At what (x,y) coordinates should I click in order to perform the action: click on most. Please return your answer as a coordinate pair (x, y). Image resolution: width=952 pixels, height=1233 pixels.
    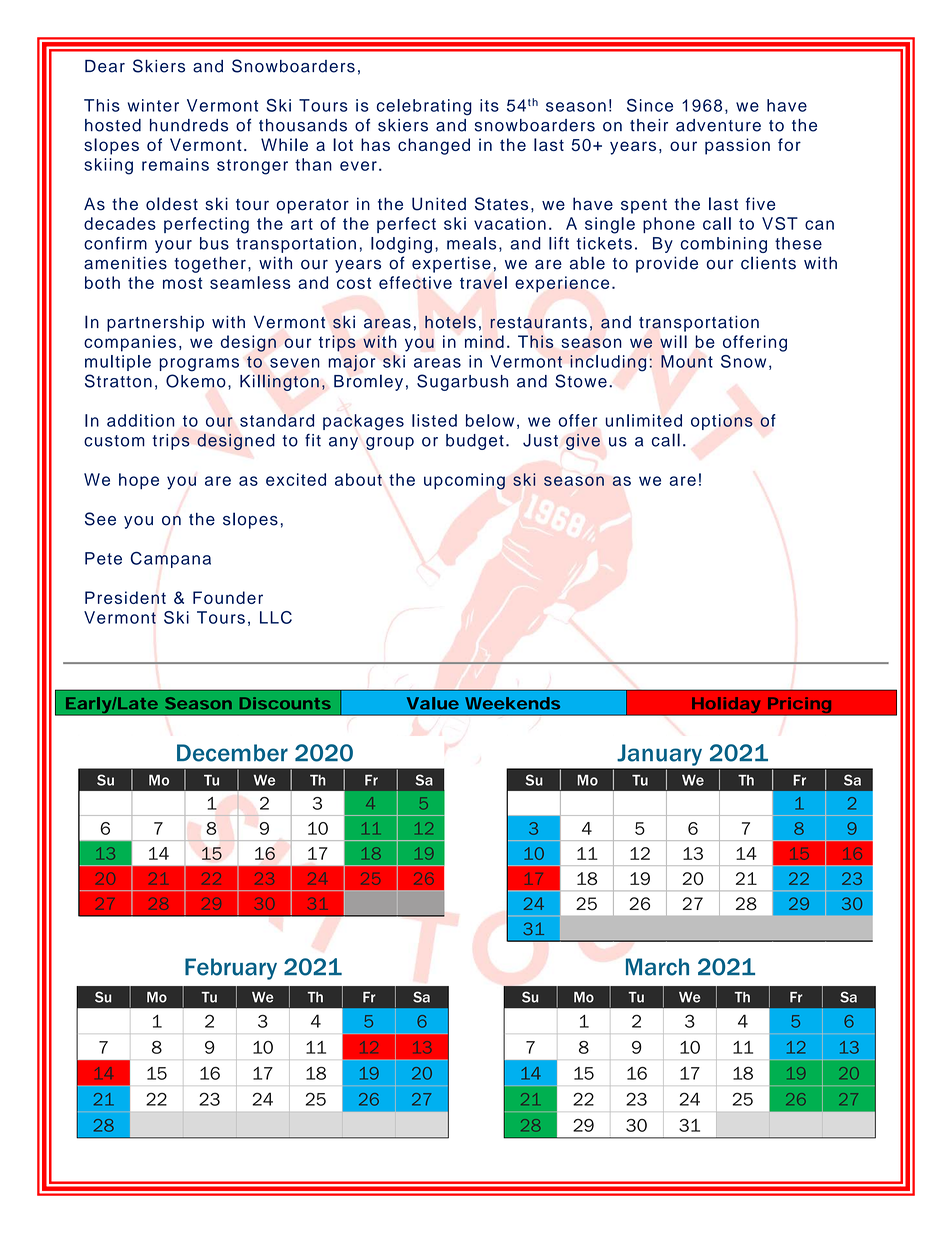
    Looking at the image, I should click on (182, 283).
